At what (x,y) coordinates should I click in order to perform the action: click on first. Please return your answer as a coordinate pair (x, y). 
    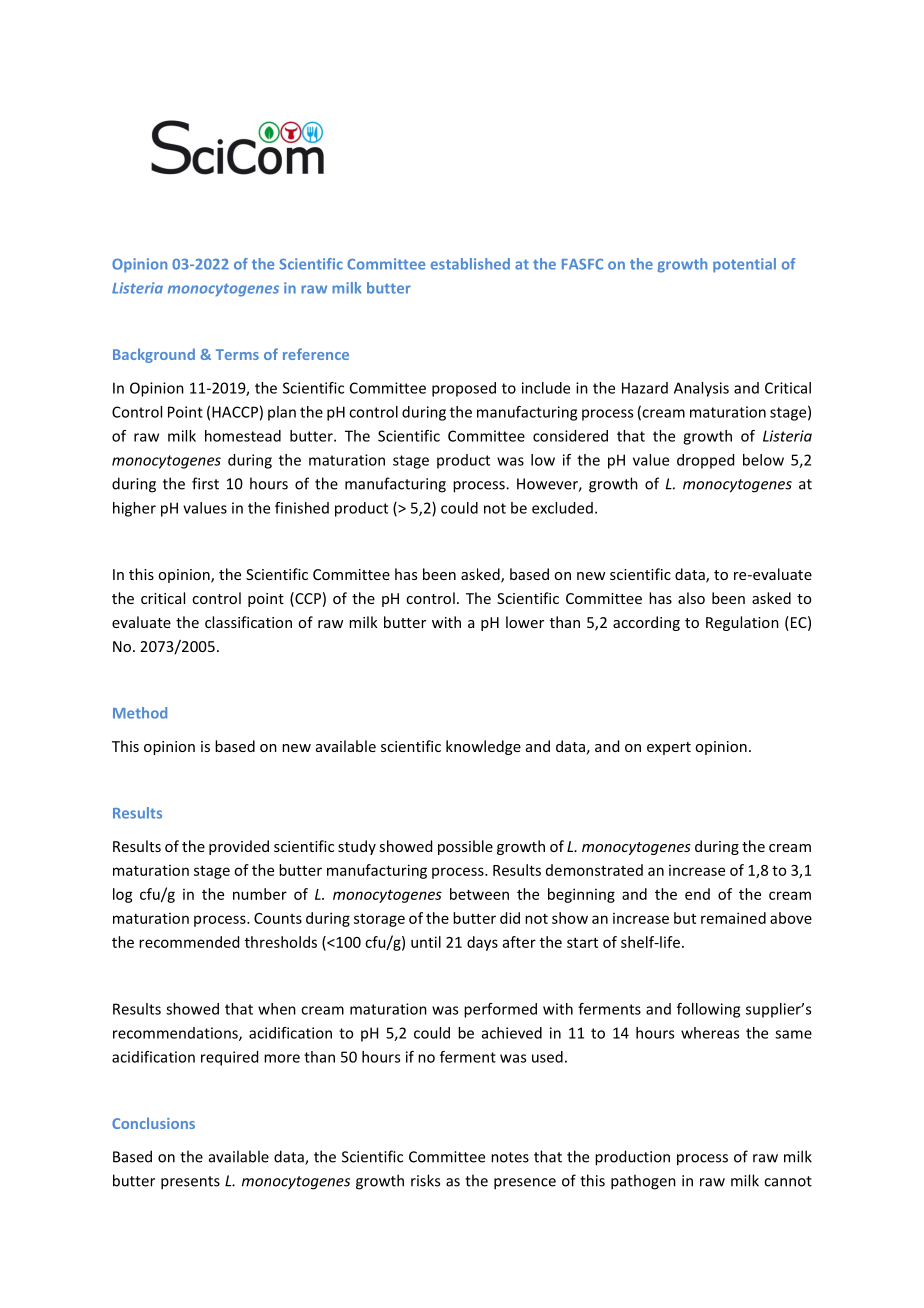
    Looking at the image, I should click on (205, 483).
